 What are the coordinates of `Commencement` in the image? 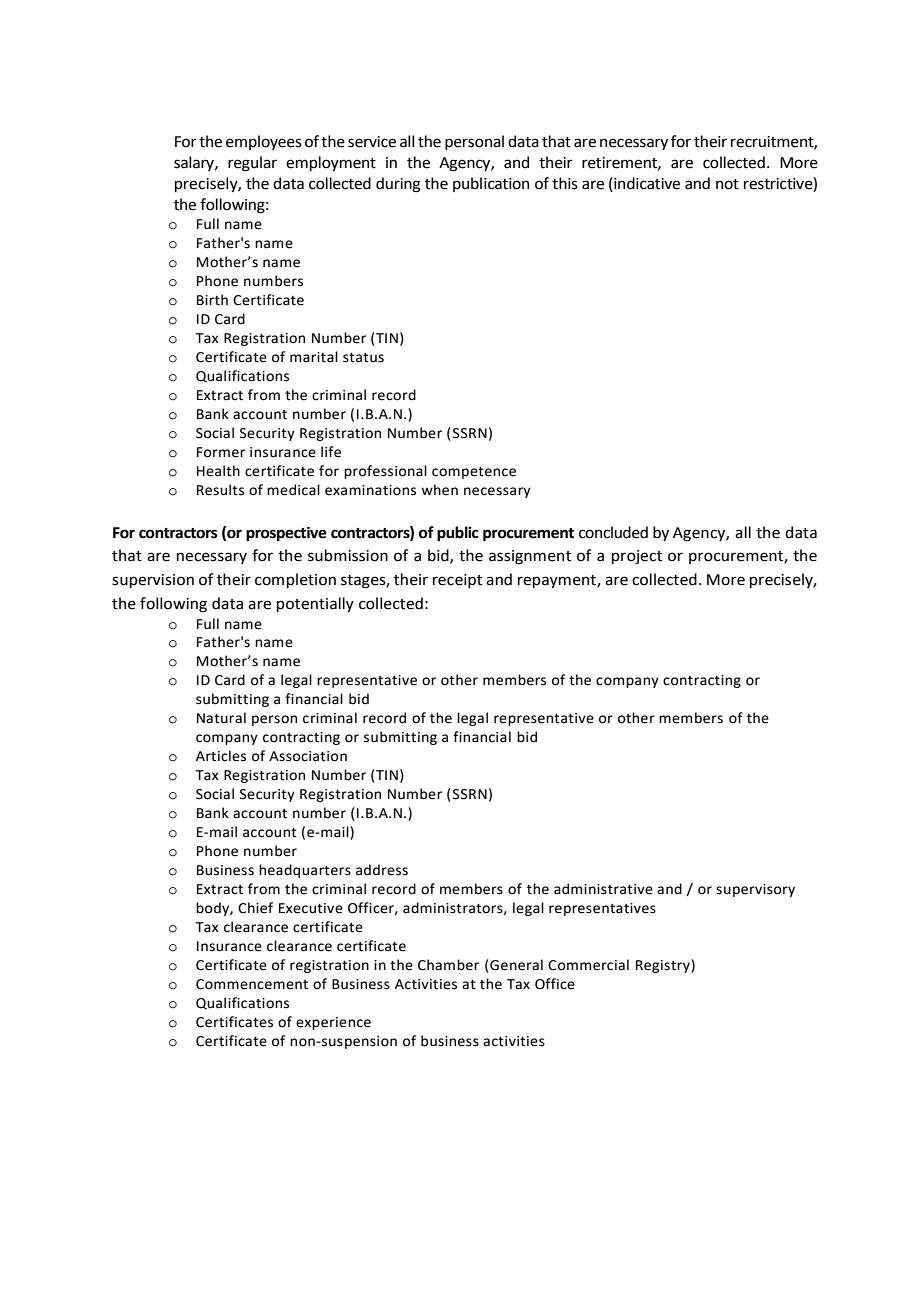 It's located at (252, 984).
